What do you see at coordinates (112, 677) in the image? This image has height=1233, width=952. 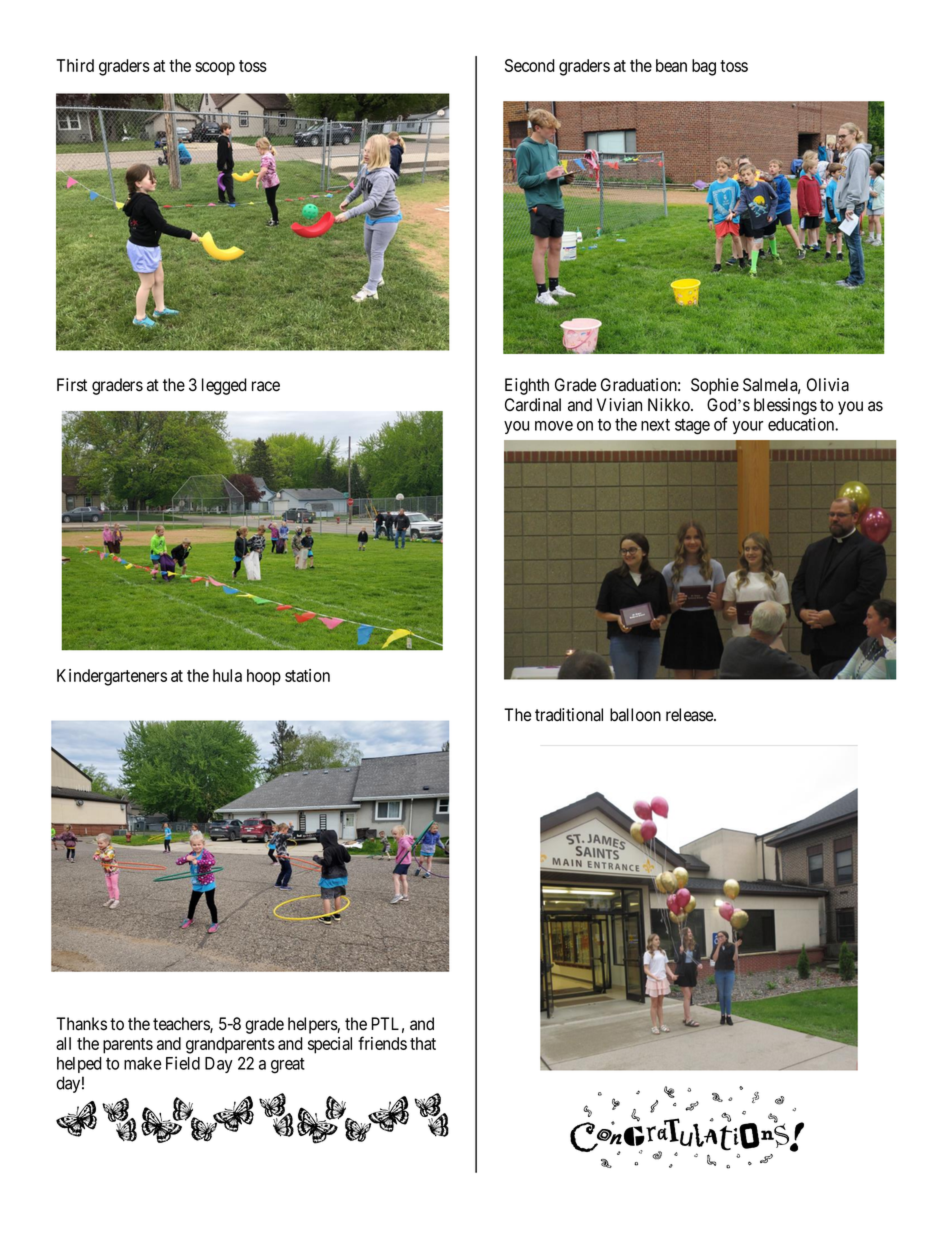 I see `Kindergarteners` at bounding box center [112, 677].
